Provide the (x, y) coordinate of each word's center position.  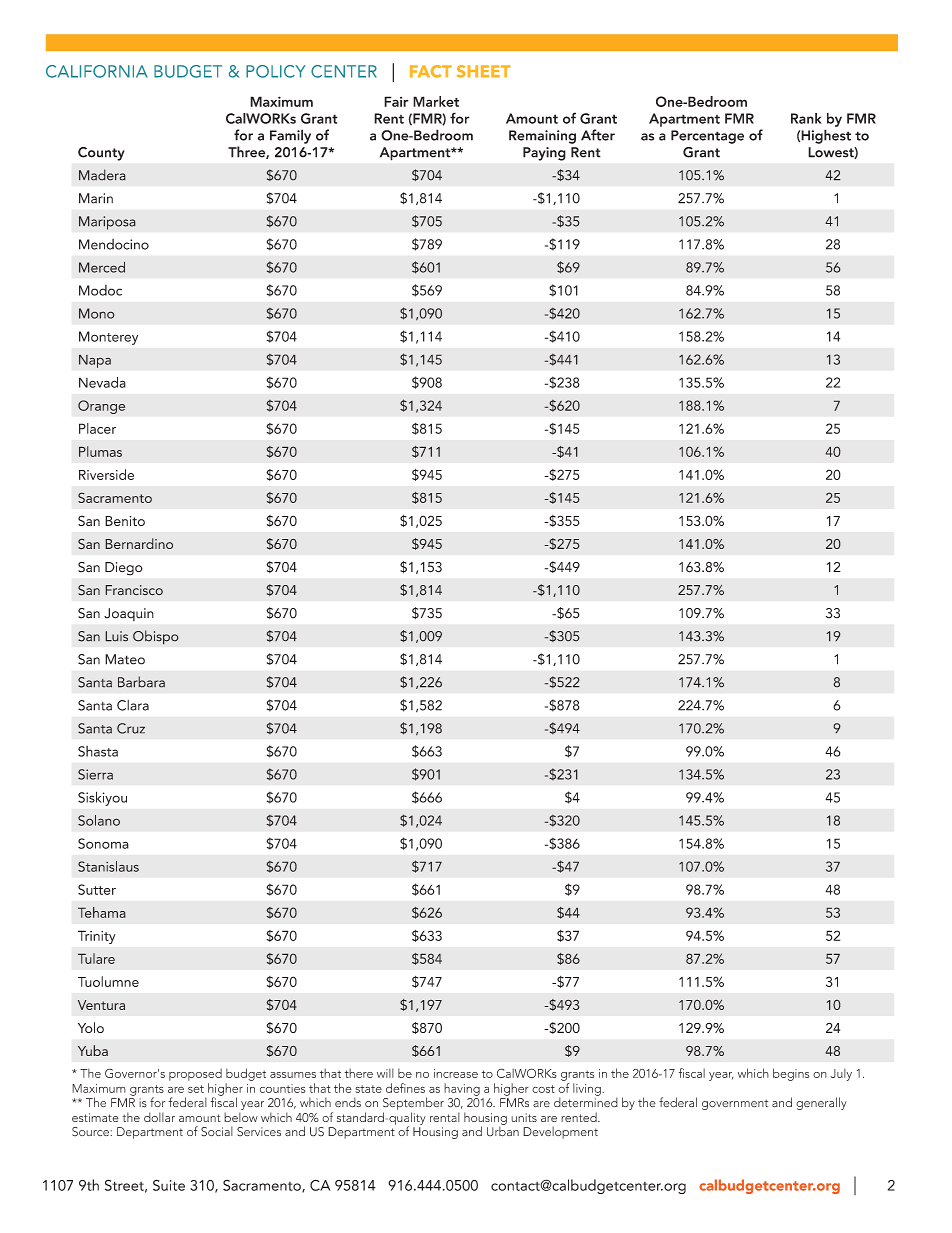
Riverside (106, 474)
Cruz (131, 728)
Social (217, 1131)
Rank (806, 118)
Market (436, 101)
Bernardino (139, 543)
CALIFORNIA (97, 71)
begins (791, 1074)
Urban (503, 1130)
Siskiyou (102, 798)
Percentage (707, 137)
